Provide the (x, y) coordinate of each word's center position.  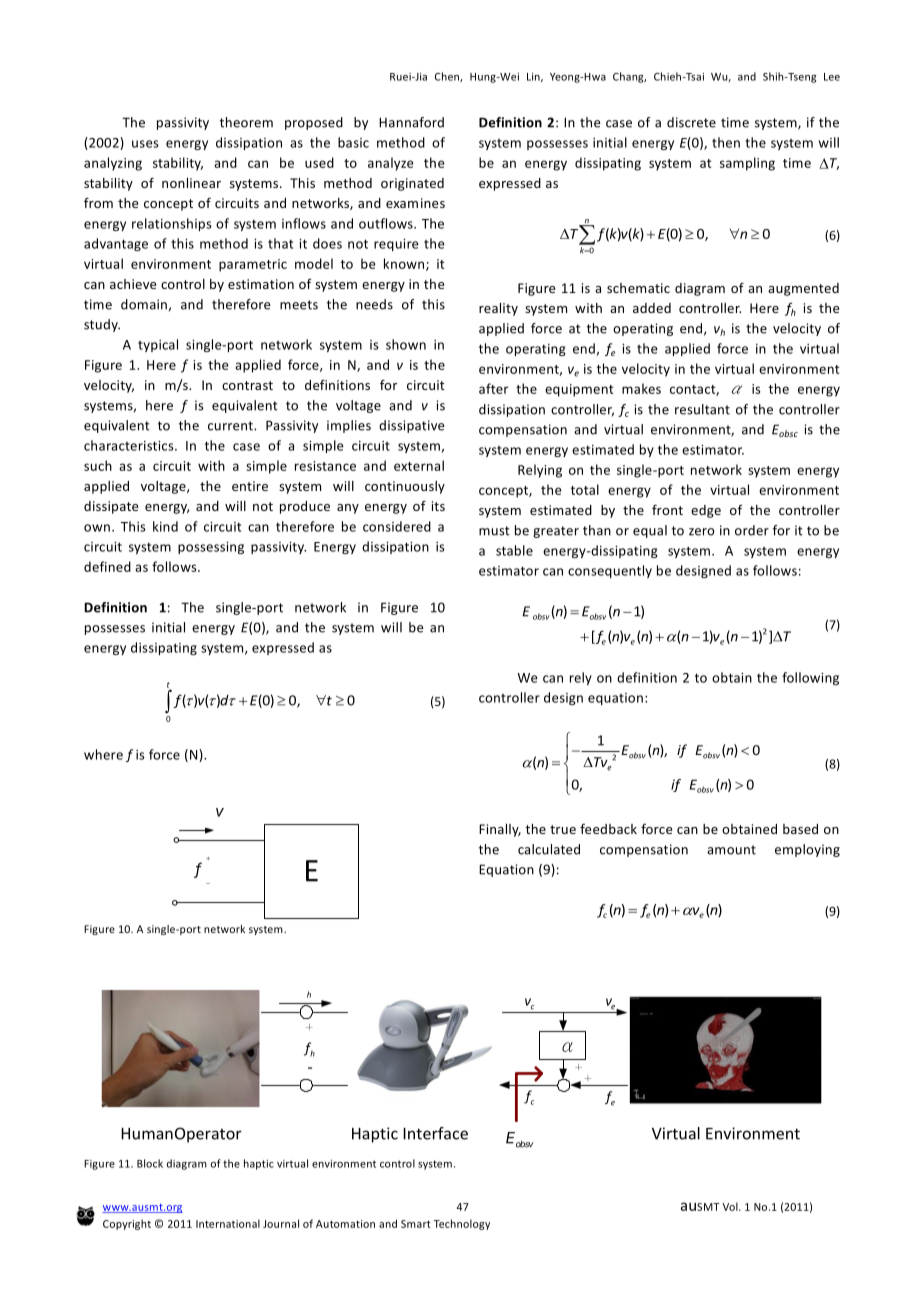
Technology (462, 1224)
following (810, 678)
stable (514, 550)
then (726, 142)
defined (107, 566)
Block (150, 1163)
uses (145, 144)
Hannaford (411, 122)
